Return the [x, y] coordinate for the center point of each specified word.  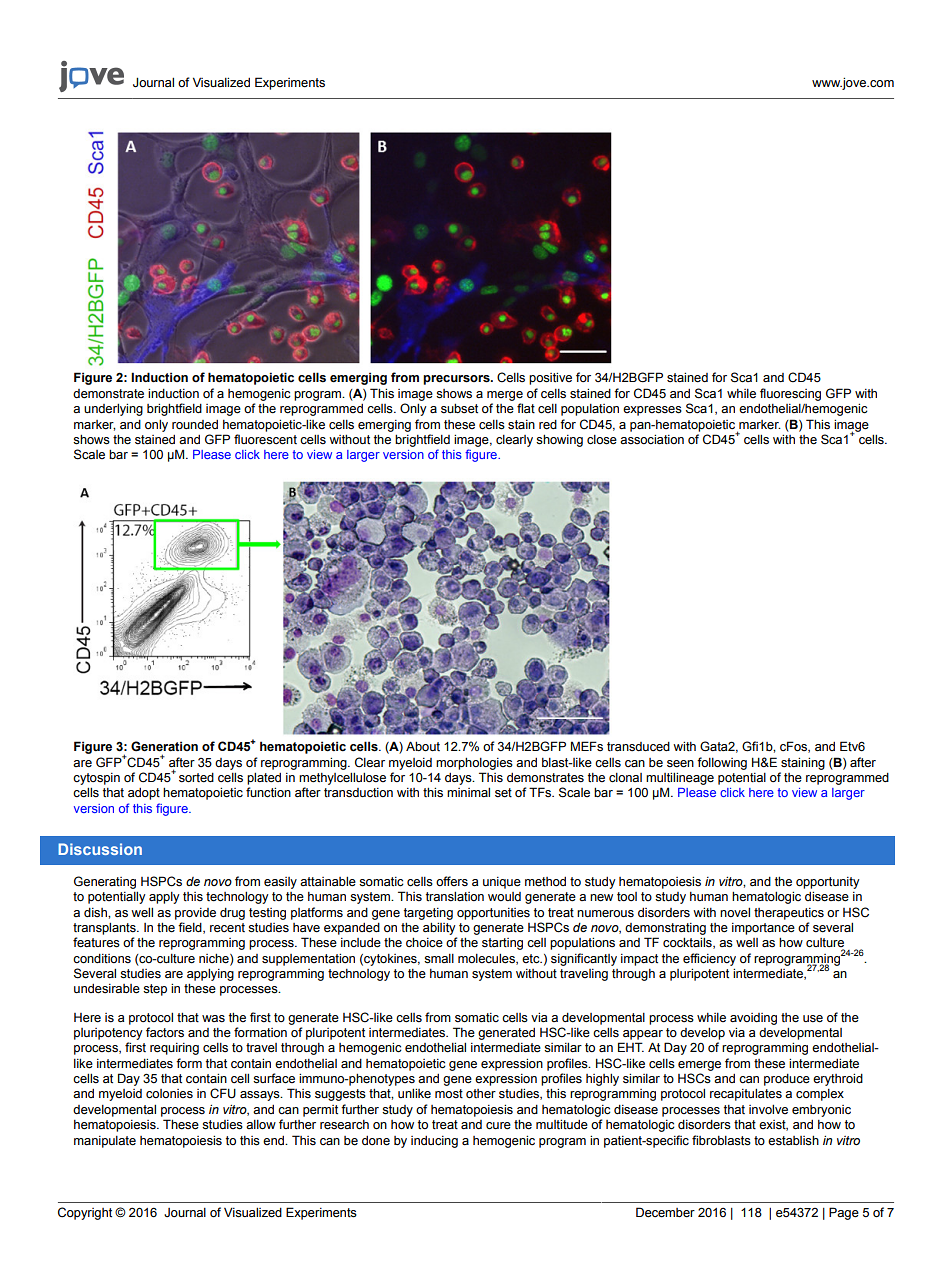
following [722, 763]
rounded [195, 425]
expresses [652, 411]
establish [793, 1141]
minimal [468, 792]
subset [459, 409]
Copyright [85, 1213]
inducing [434, 1142]
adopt [144, 794]
